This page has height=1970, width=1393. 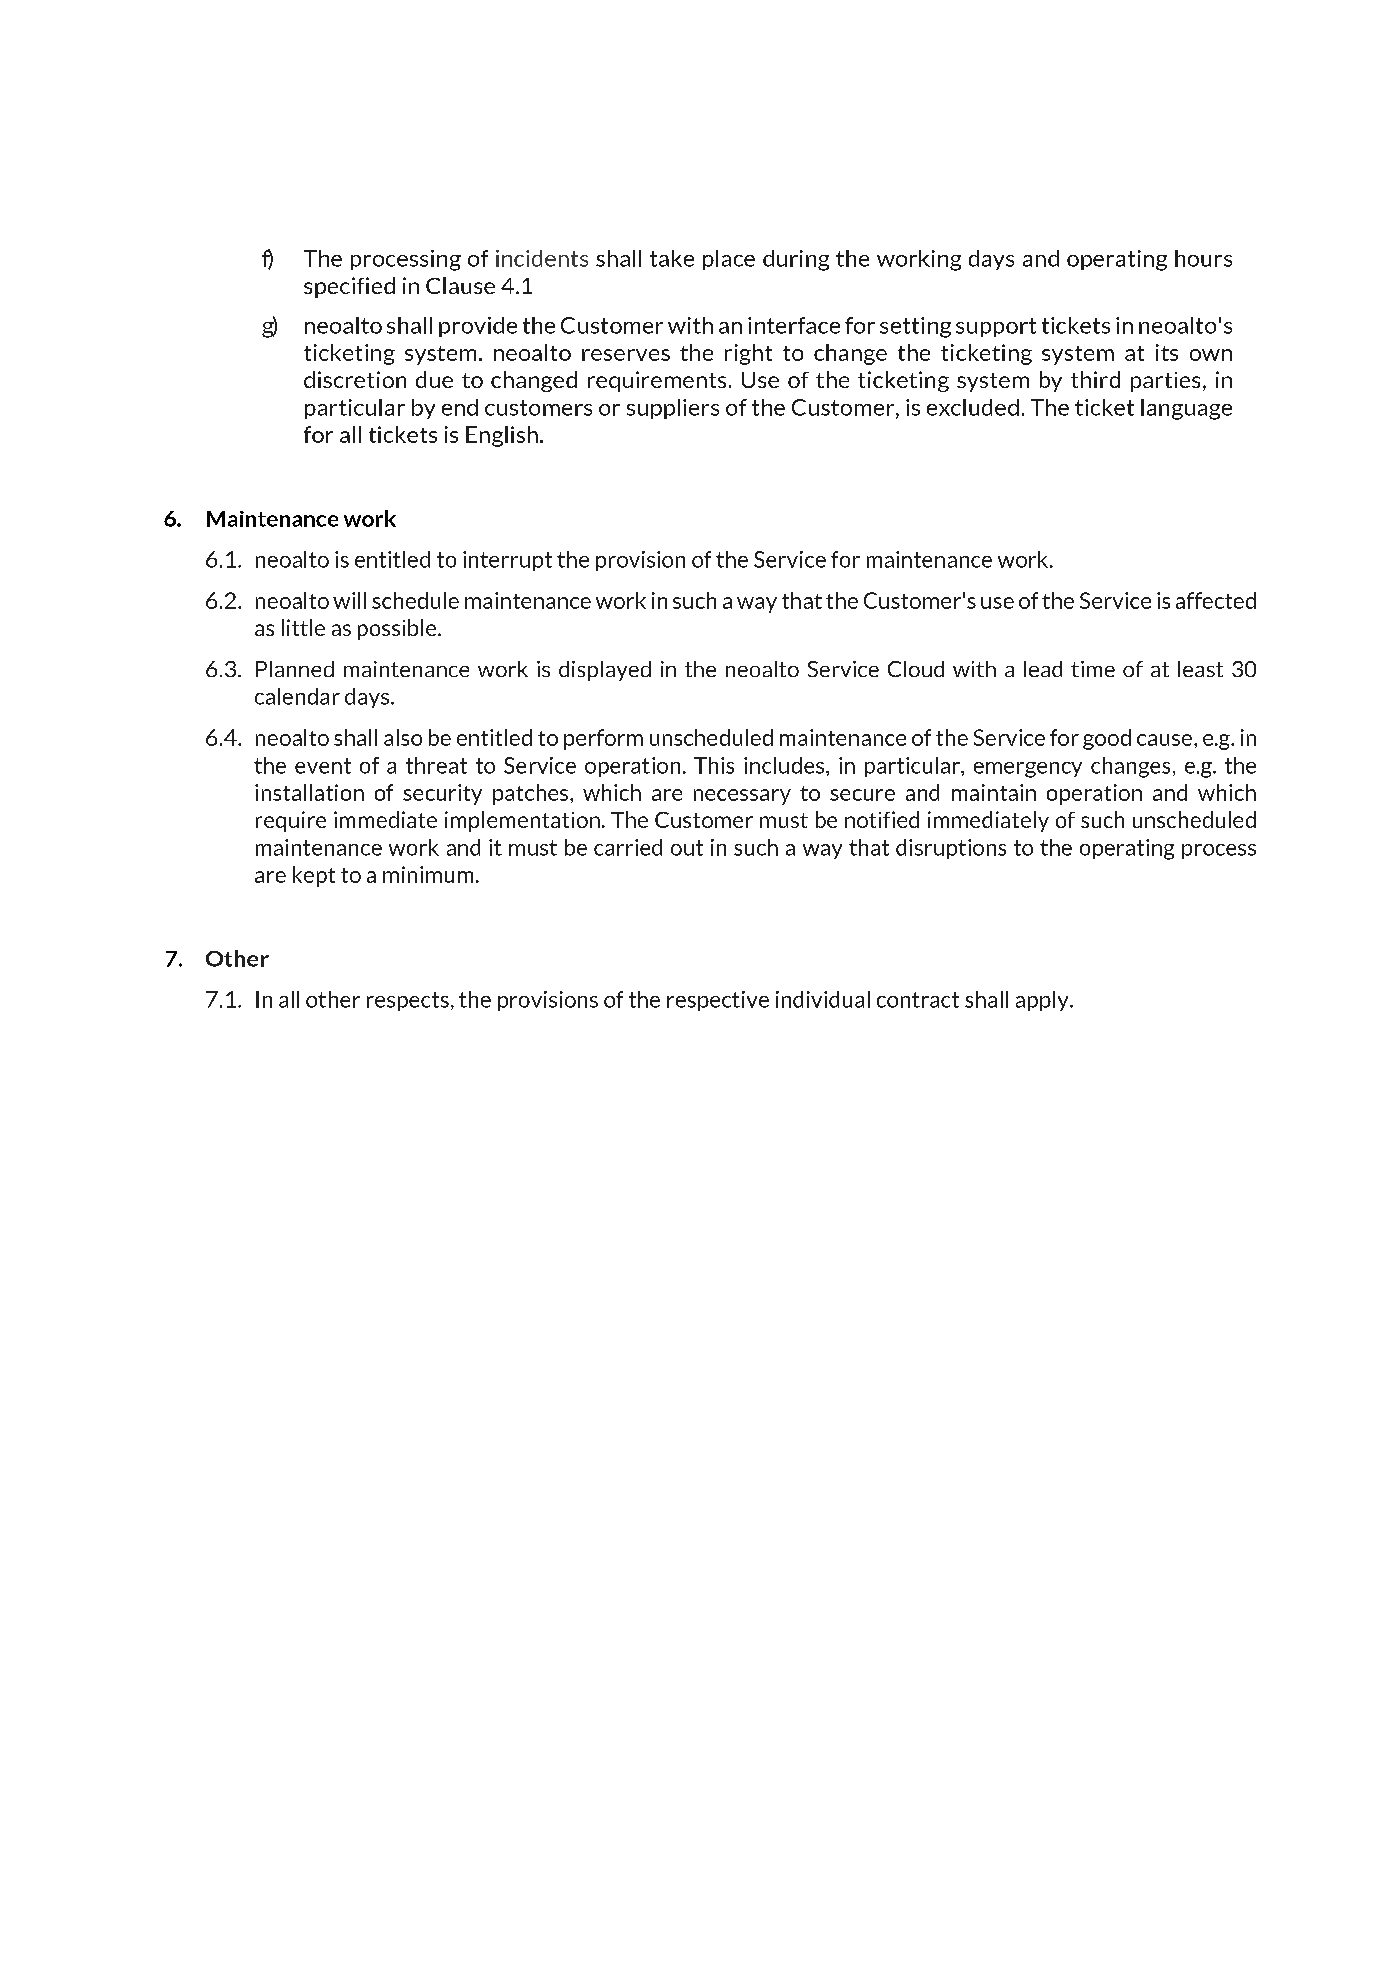 I want to click on time, so click(x=1093, y=669).
